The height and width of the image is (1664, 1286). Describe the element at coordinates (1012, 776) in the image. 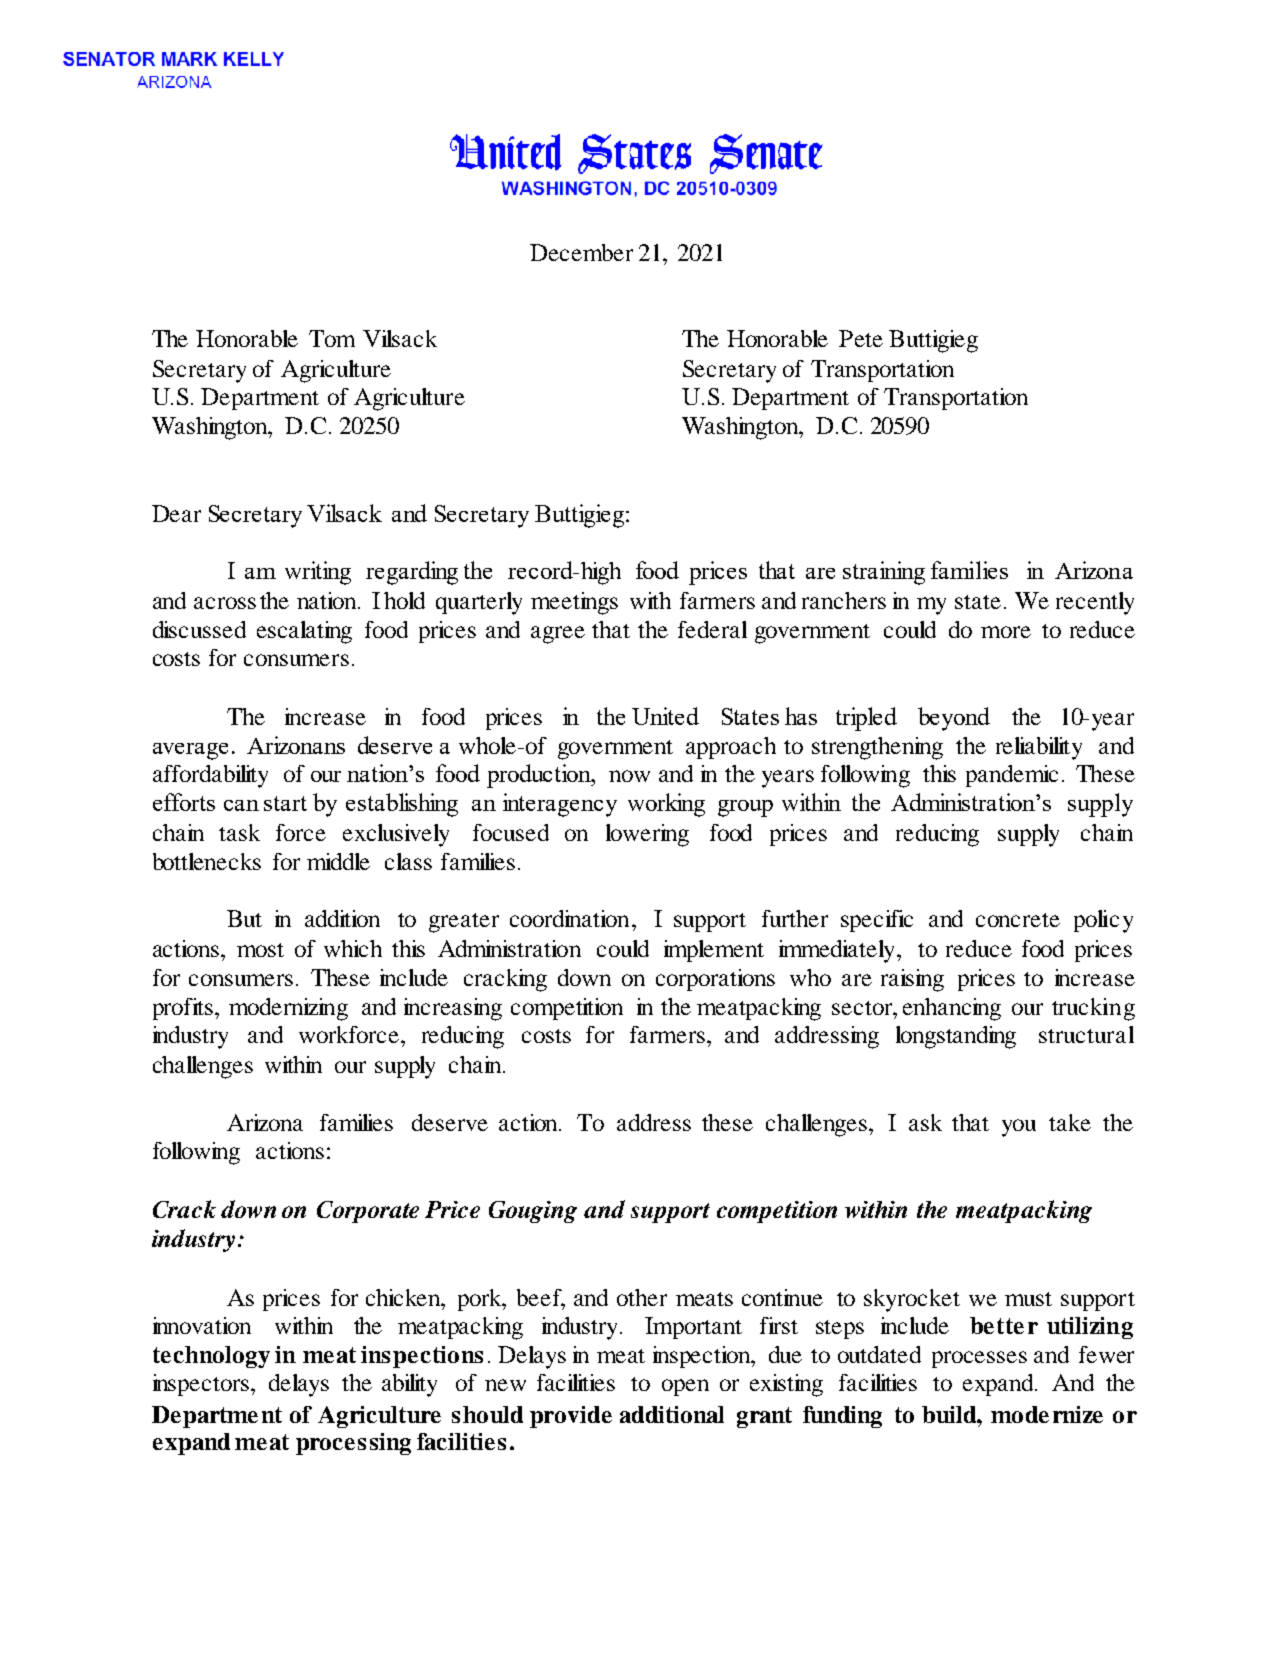

I see `pandemic` at that location.
